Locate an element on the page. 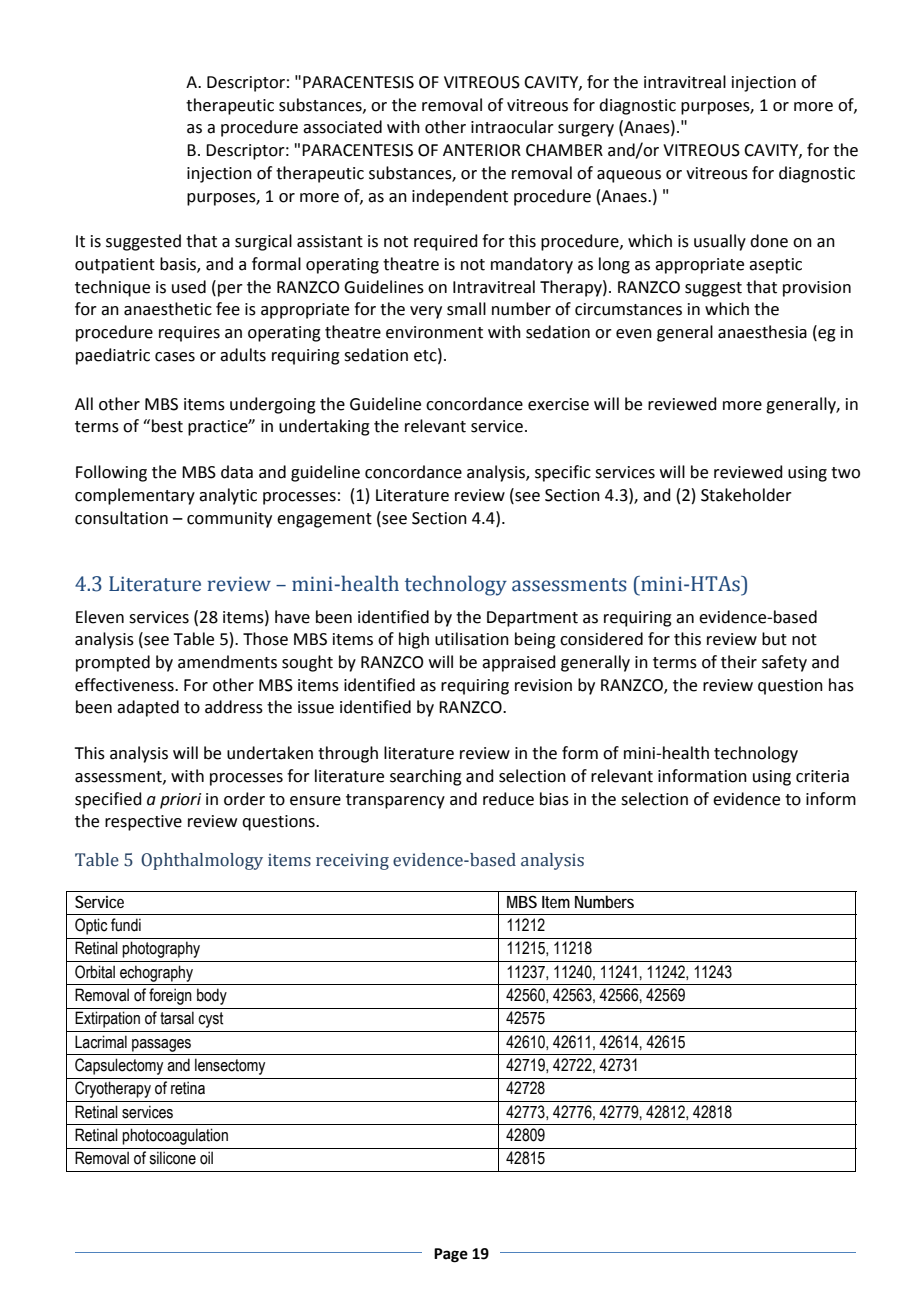 The width and height of the image is (924, 1308). adapted is located at coordinates (148, 708).
